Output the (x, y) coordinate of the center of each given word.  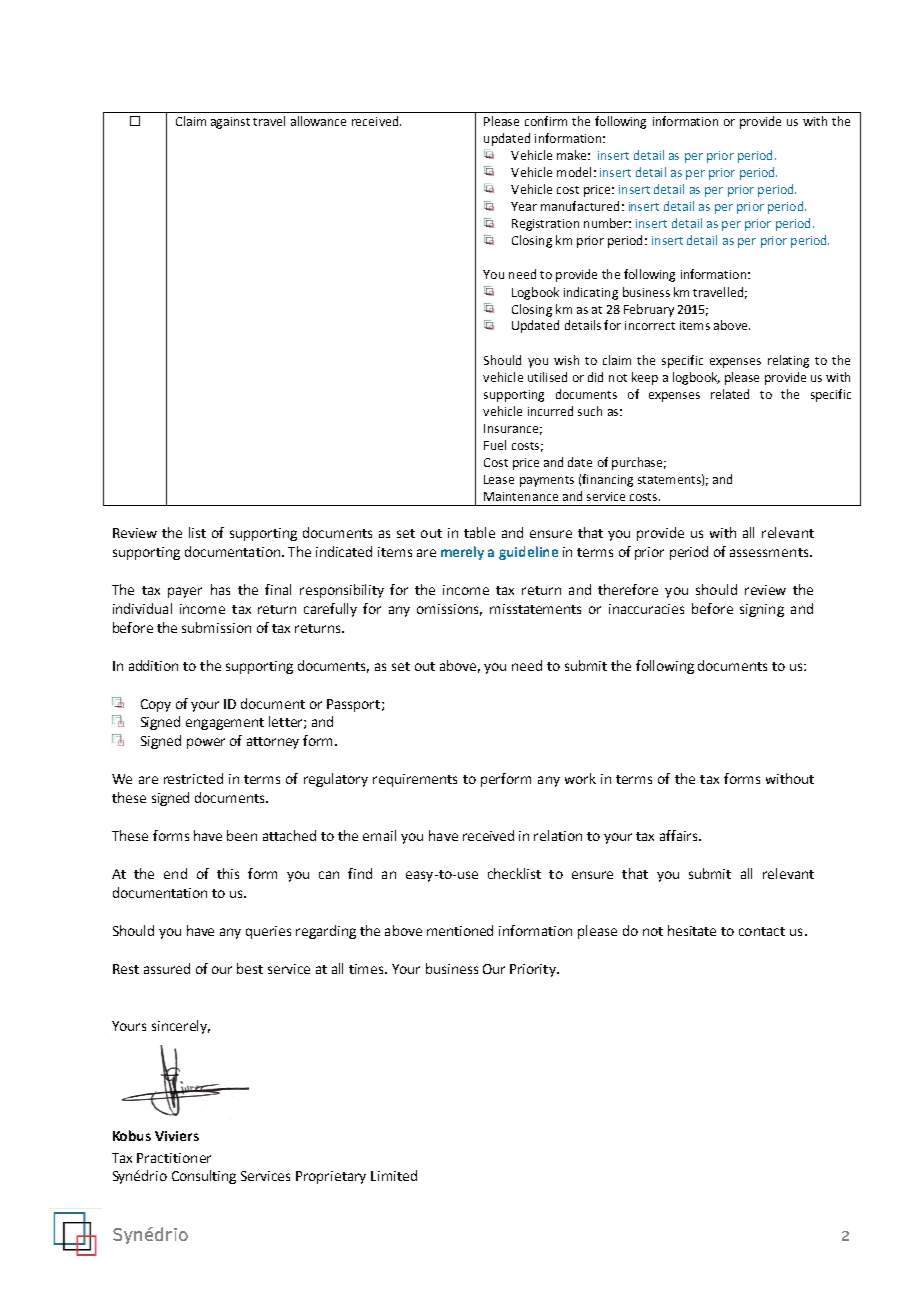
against (230, 123)
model (574, 172)
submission (216, 627)
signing (762, 610)
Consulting (204, 1177)
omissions (449, 610)
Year (524, 206)
